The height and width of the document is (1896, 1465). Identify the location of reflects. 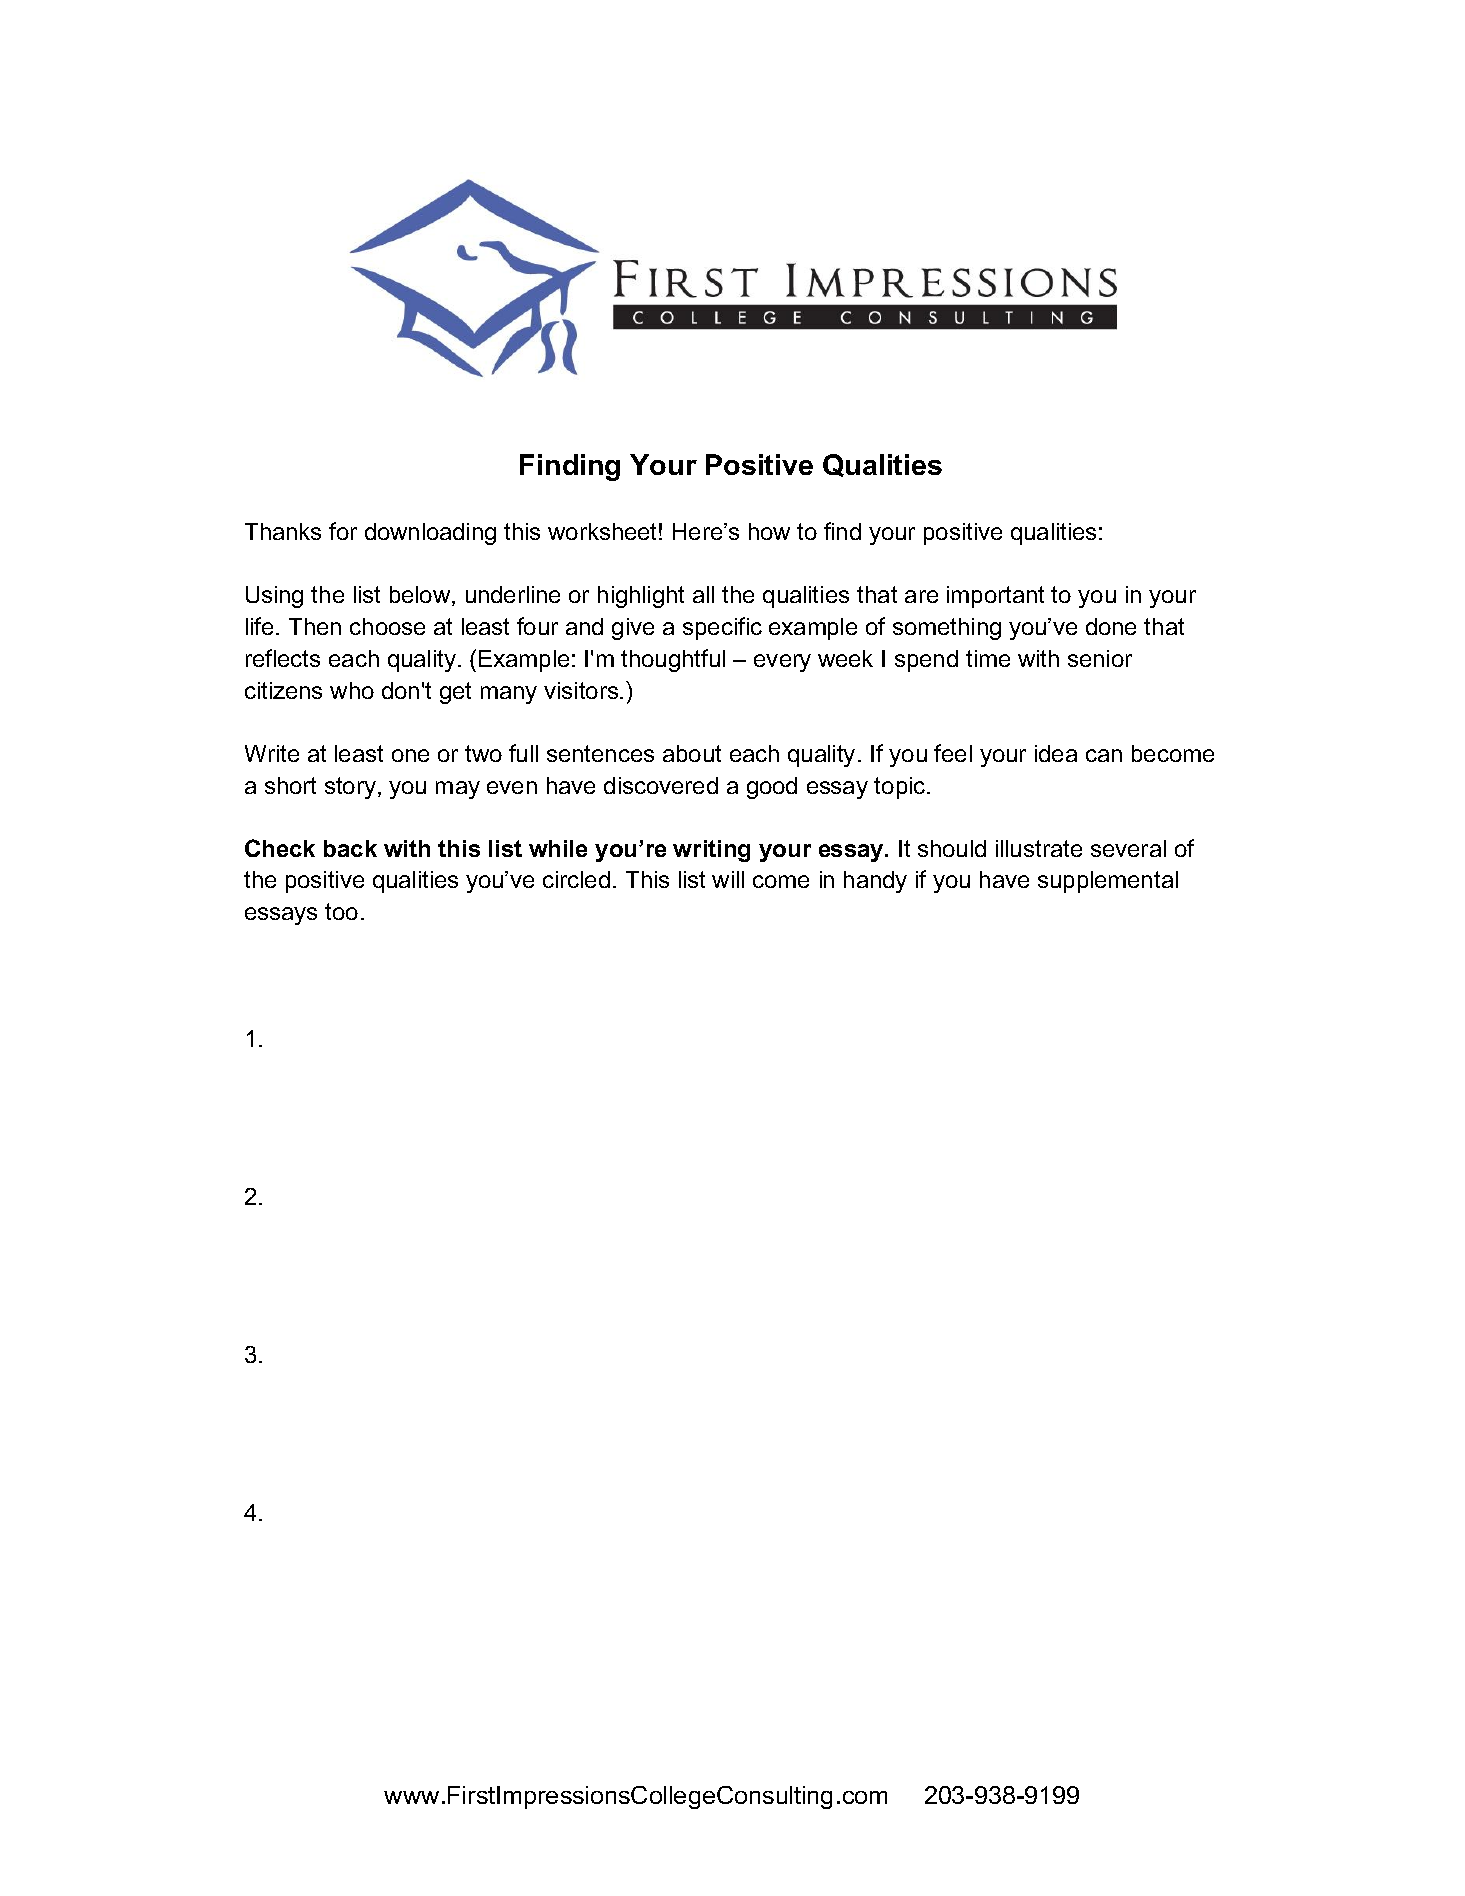
(283, 658).
